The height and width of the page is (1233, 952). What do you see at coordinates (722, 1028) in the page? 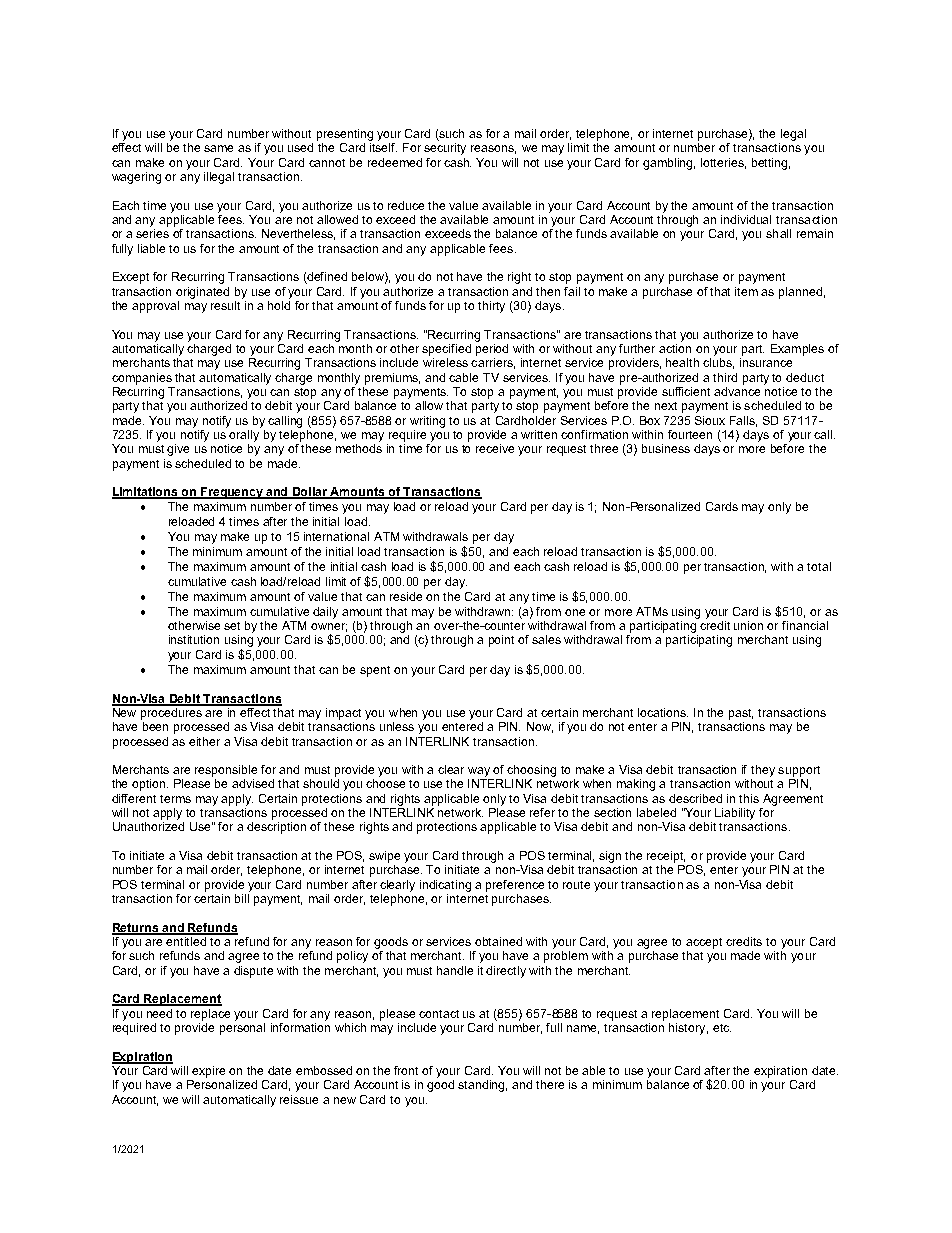
I see `etc` at bounding box center [722, 1028].
